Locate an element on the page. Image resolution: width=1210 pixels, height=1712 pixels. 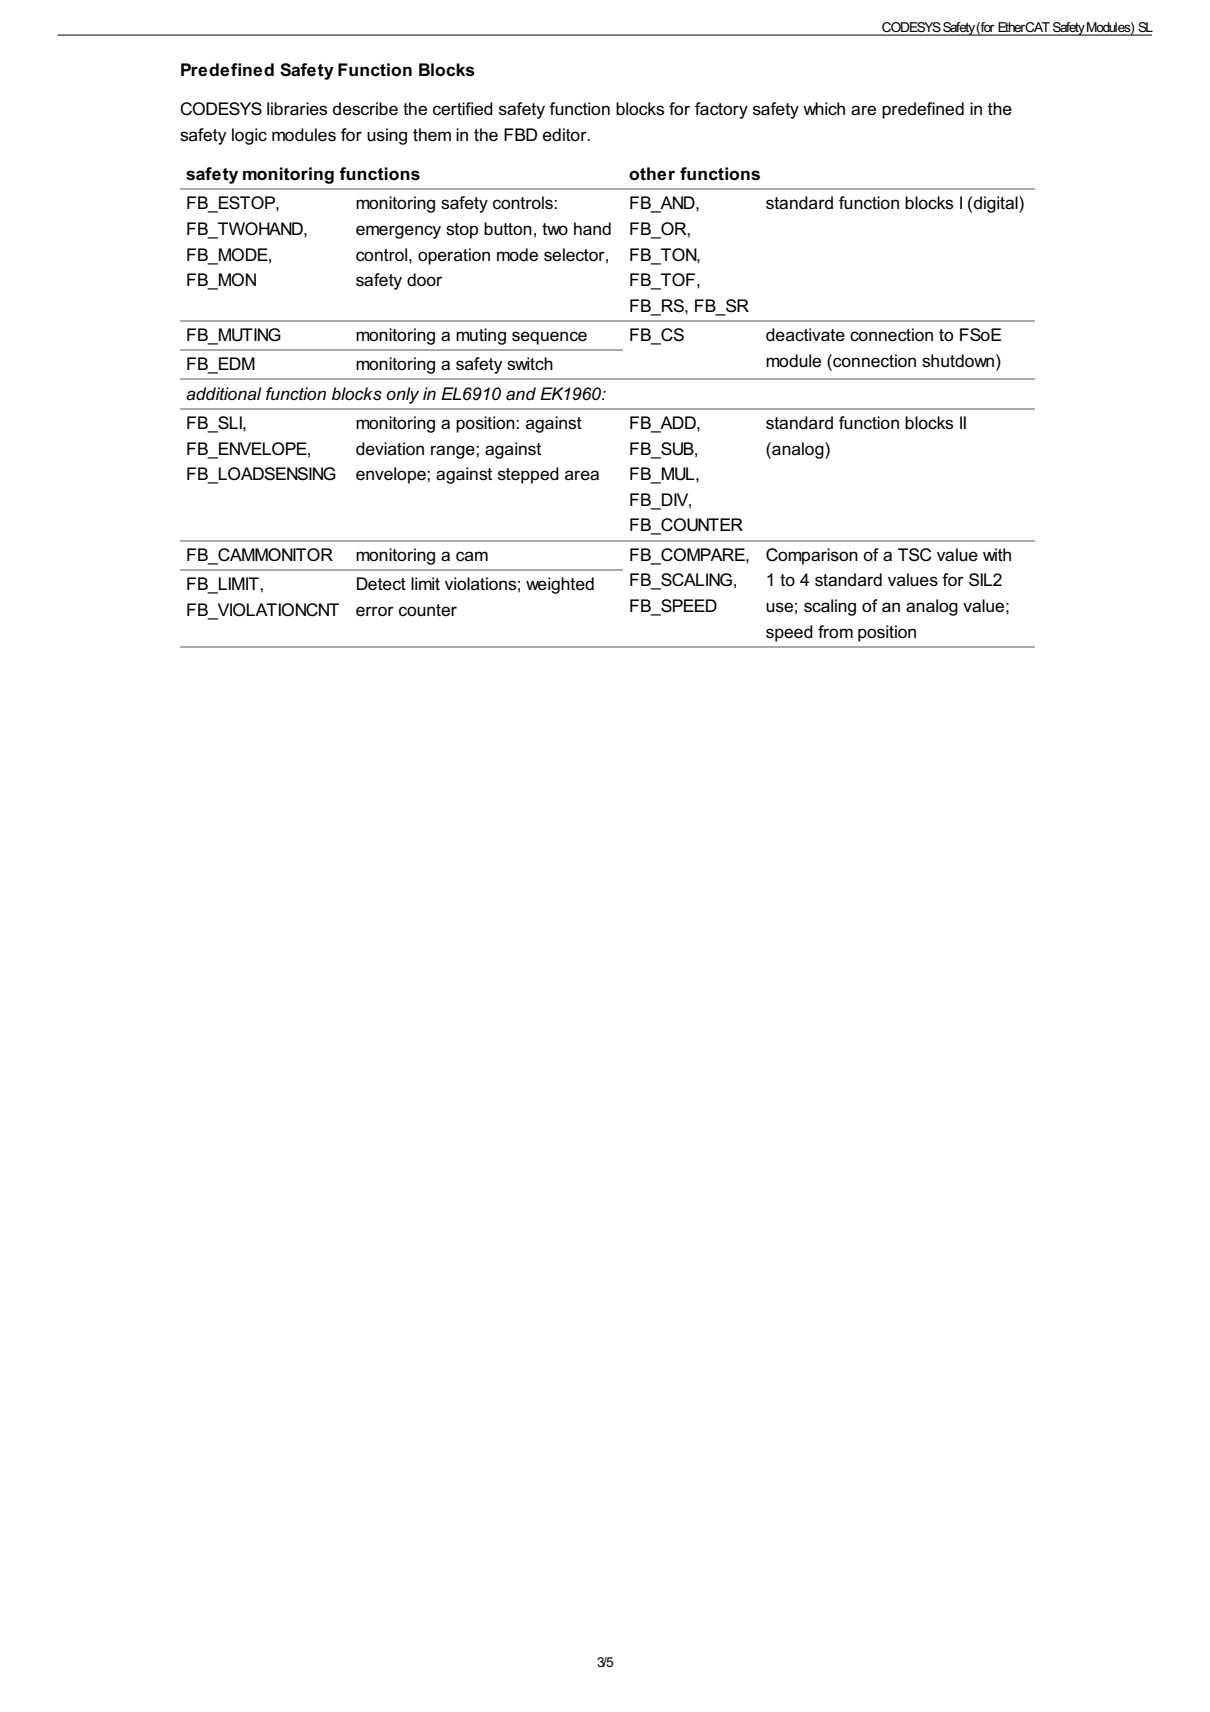
only is located at coordinates (402, 395).
